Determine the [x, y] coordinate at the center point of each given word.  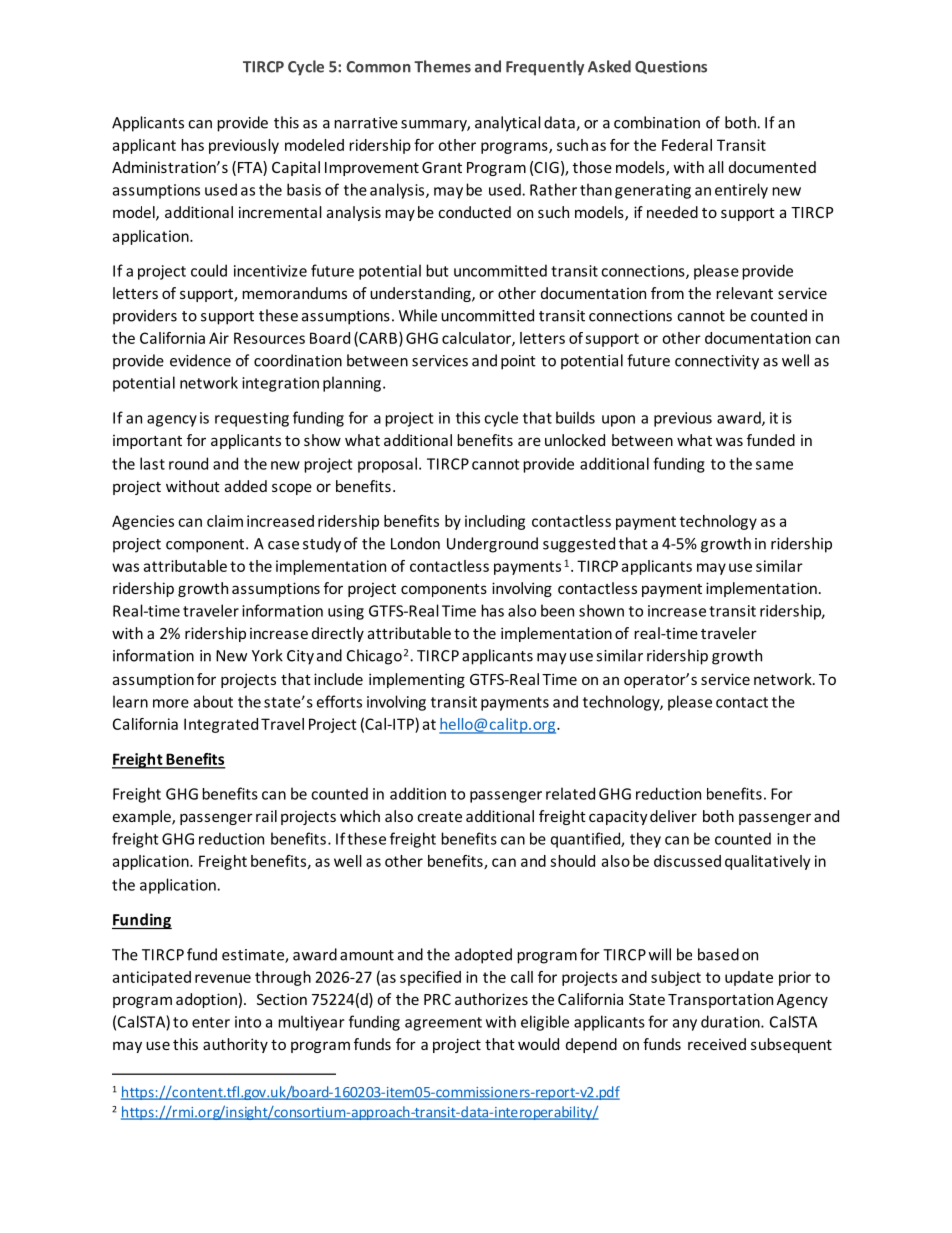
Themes [442, 66]
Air [219, 338]
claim [225, 521]
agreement [443, 1024]
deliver [673, 816]
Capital [296, 168]
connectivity [717, 362]
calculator [477, 339]
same [774, 465]
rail [266, 816]
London [415, 543]
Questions [671, 67]
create [439, 817]
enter [211, 1022]
